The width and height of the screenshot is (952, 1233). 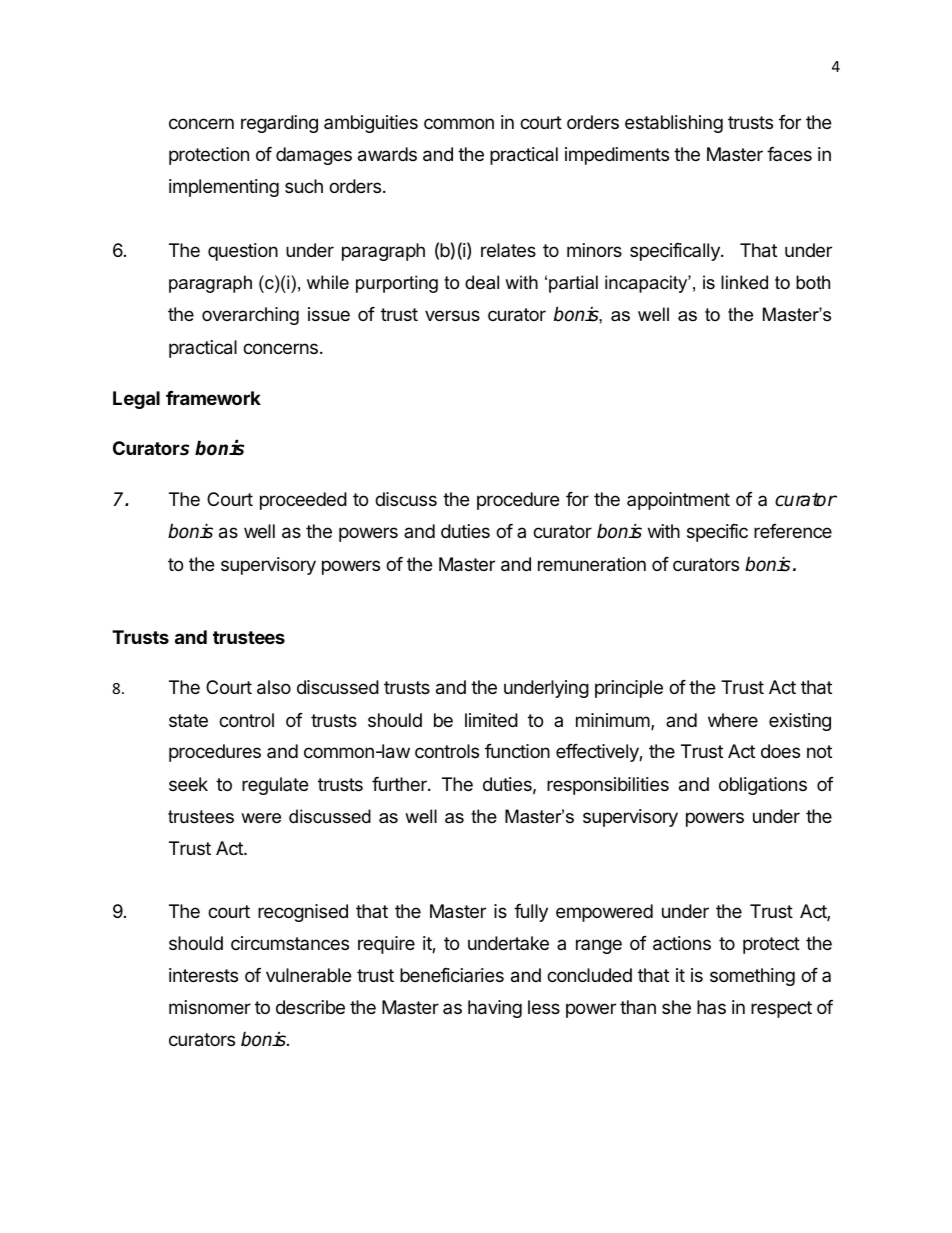 I want to click on something, so click(x=752, y=977).
